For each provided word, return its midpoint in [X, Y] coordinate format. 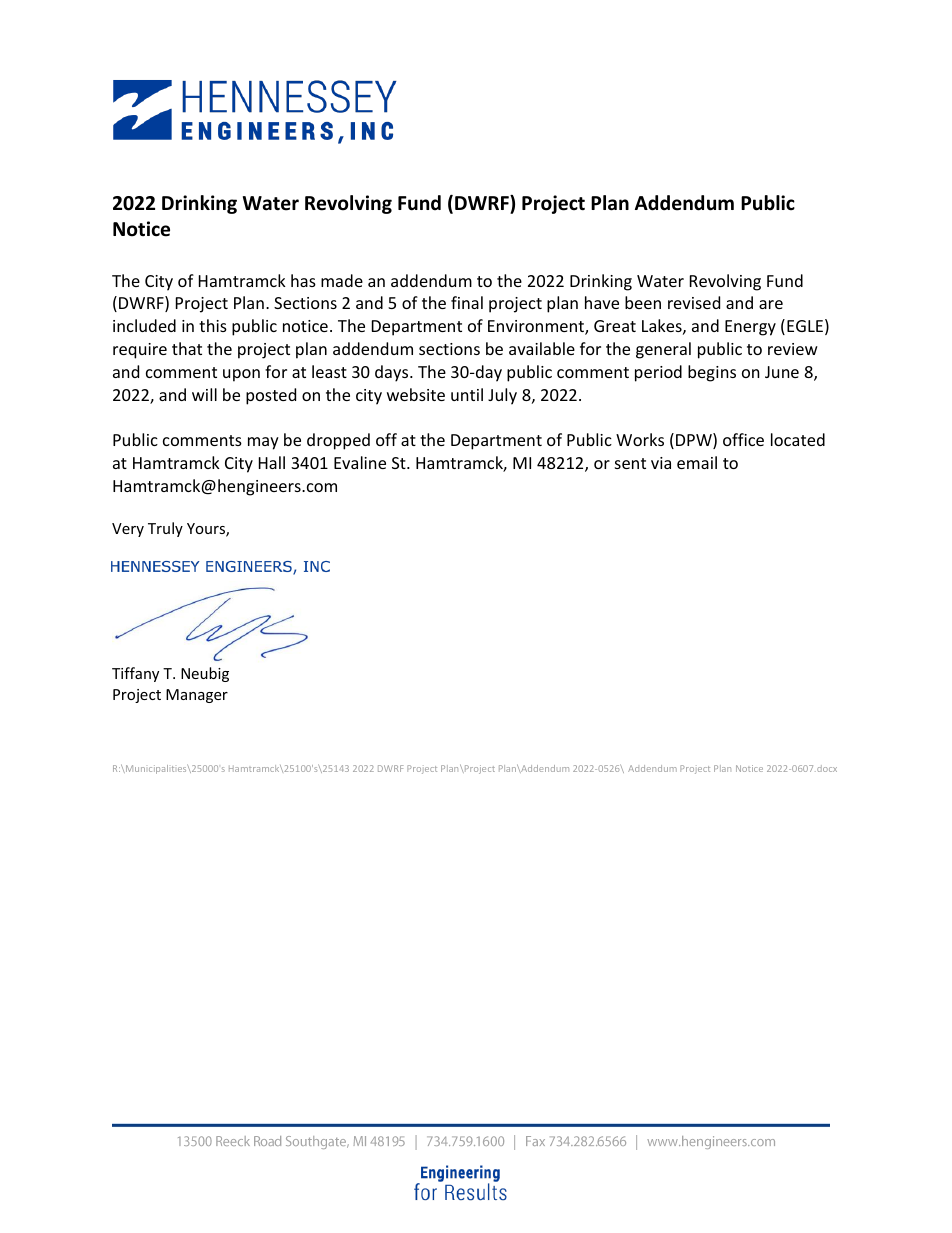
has [303, 280]
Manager [197, 696]
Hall [272, 462]
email [697, 462]
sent [630, 463]
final [467, 302]
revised [694, 302]
